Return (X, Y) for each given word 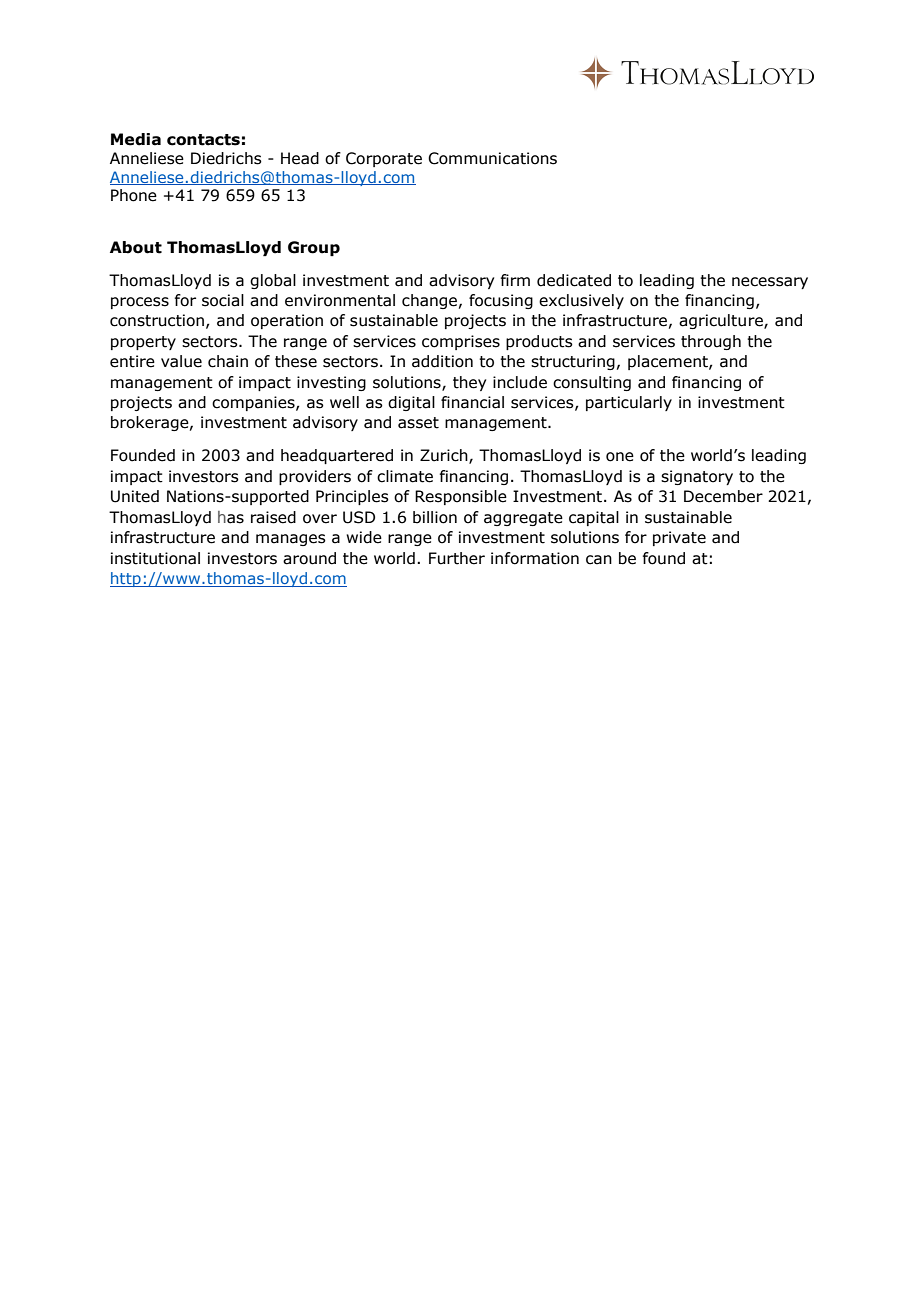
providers (315, 477)
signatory (697, 477)
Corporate (384, 159)
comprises (461, 342)
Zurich (445, 456)
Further (457, 558)
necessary (770, 283)
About (136, 247)
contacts (203, 140)
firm (515, 280)
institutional (155, 558)
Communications (492, 158)
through (711, 342)
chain (228, 361)
